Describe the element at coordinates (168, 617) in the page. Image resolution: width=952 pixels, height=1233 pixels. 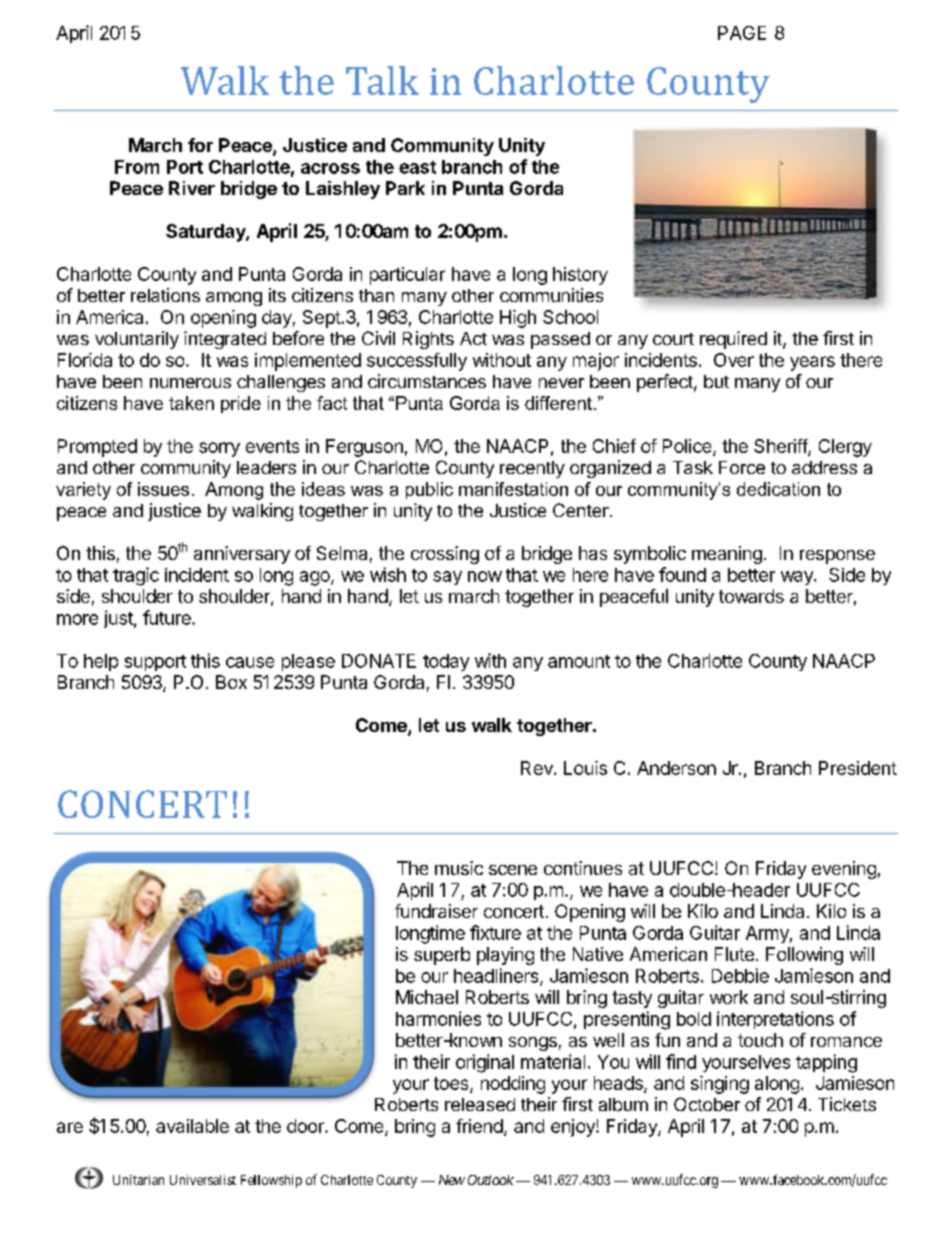
I see `future` at that location.
